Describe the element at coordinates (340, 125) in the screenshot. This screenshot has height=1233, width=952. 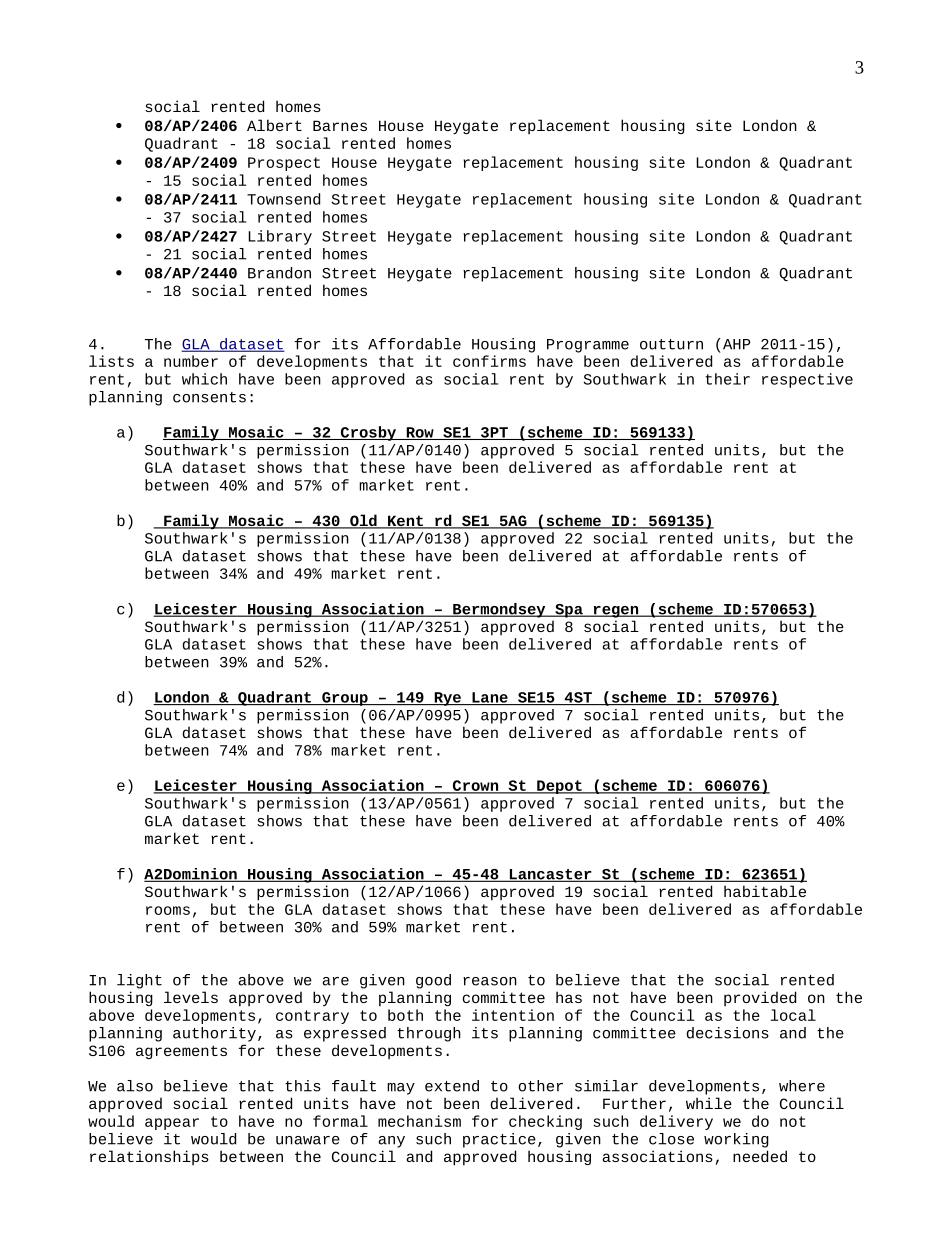
I see `Barnes` at that location.
